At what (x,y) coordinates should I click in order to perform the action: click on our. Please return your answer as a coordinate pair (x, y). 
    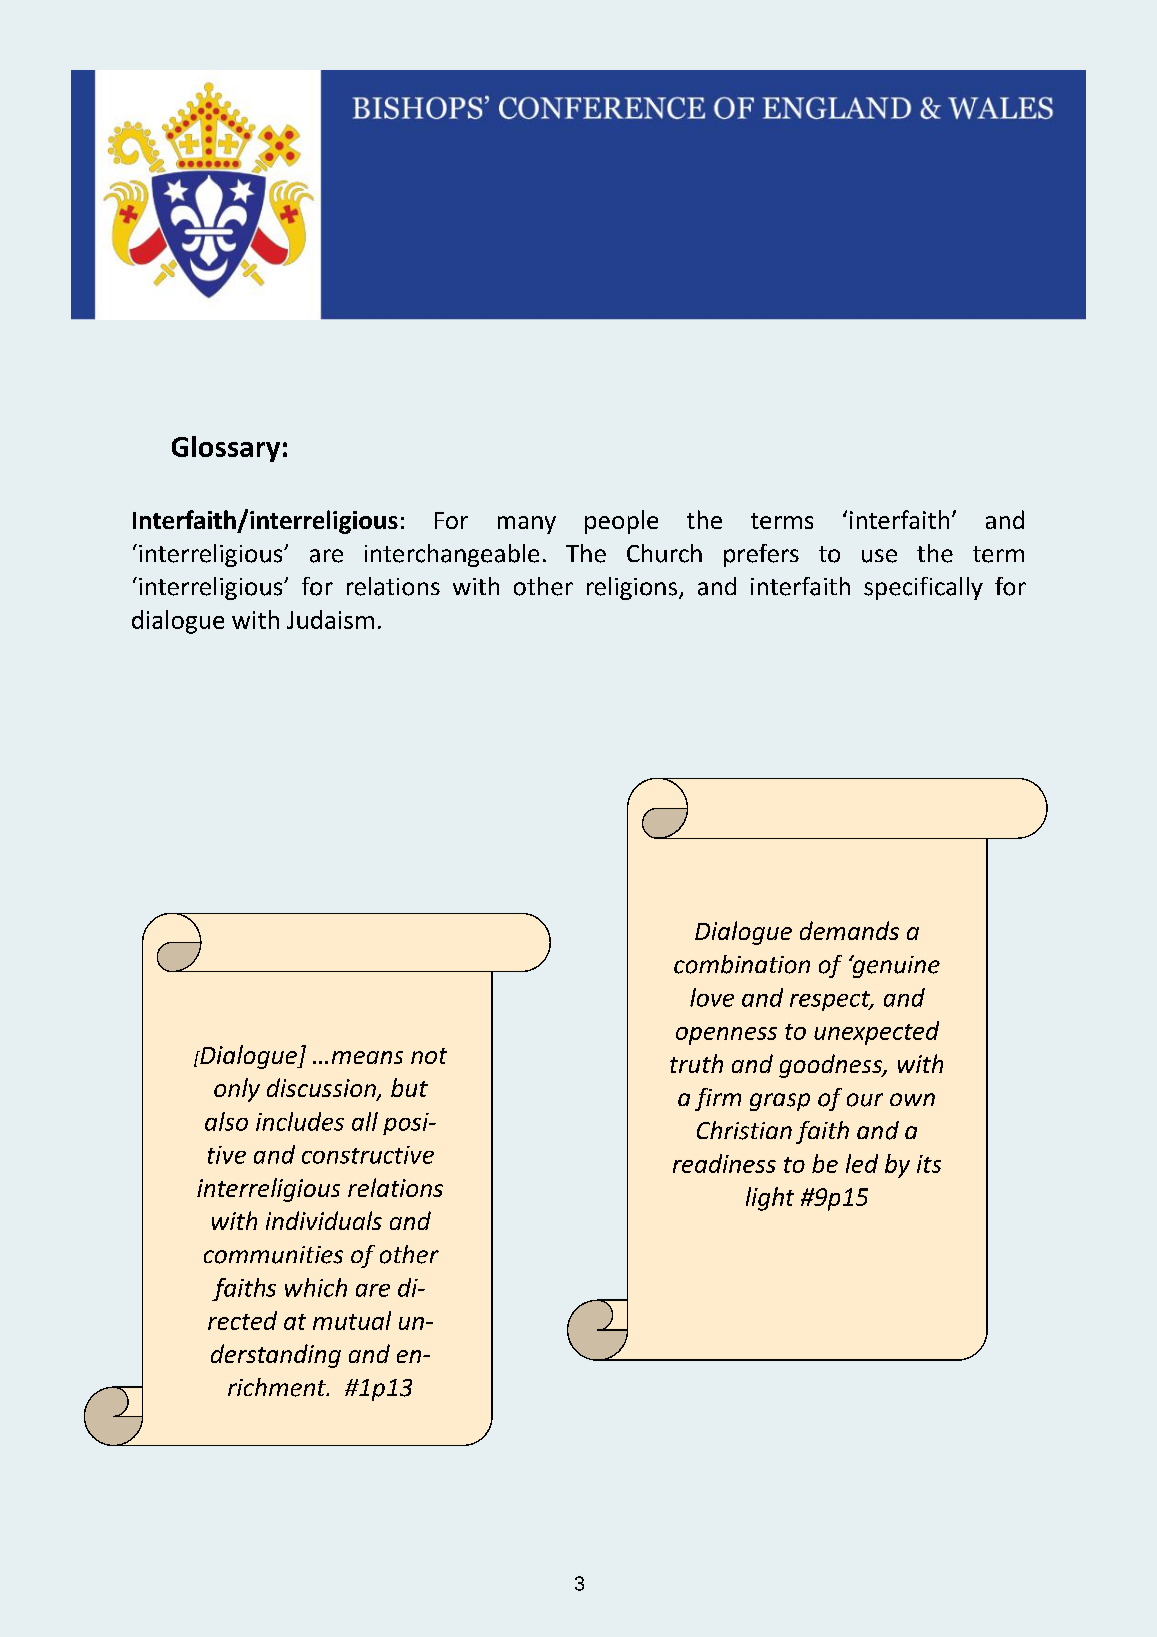
    Looking at the image, I should click on (865, 1100).
